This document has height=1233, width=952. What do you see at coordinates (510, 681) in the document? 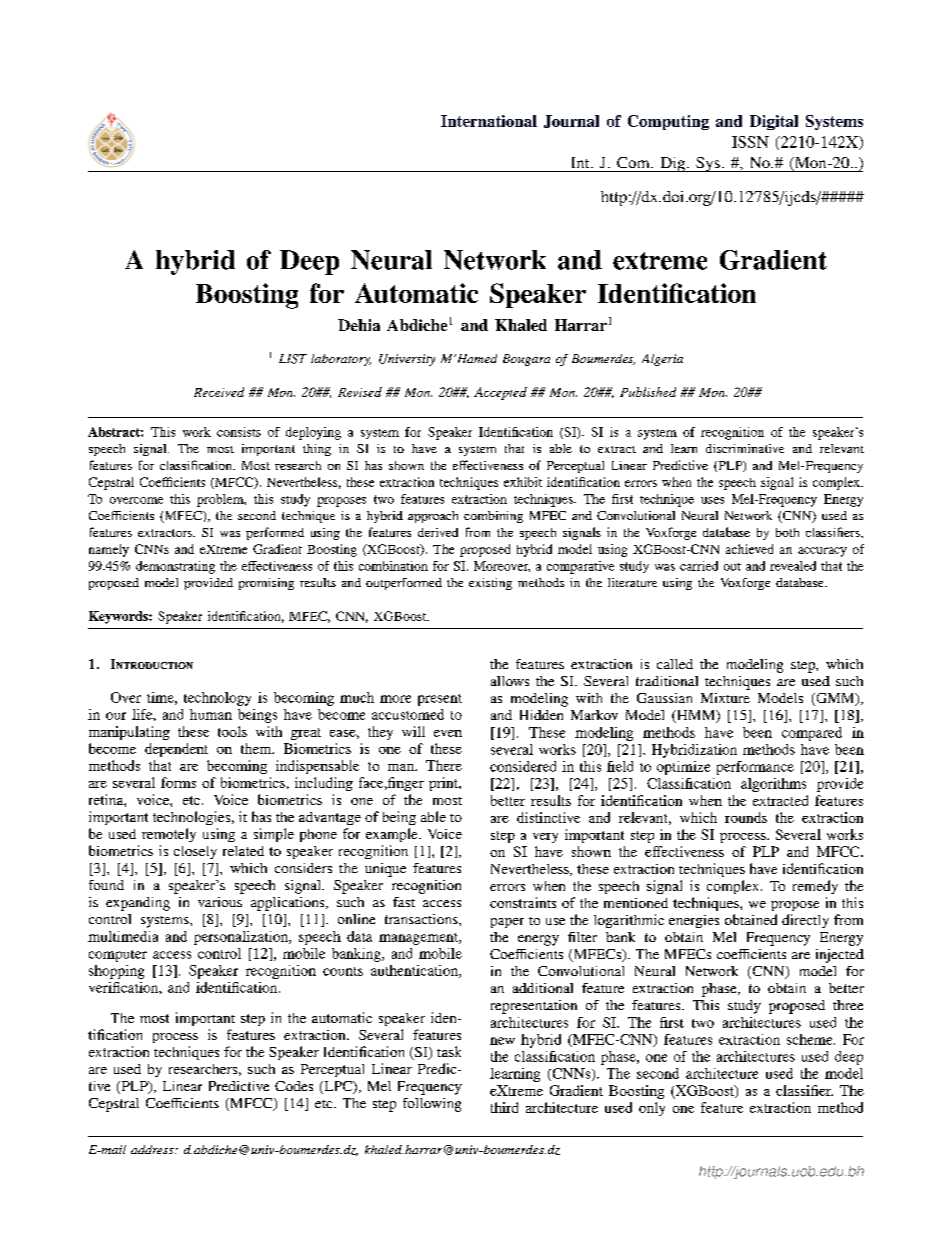
I see `allows` at bounding box center [510, 681].
